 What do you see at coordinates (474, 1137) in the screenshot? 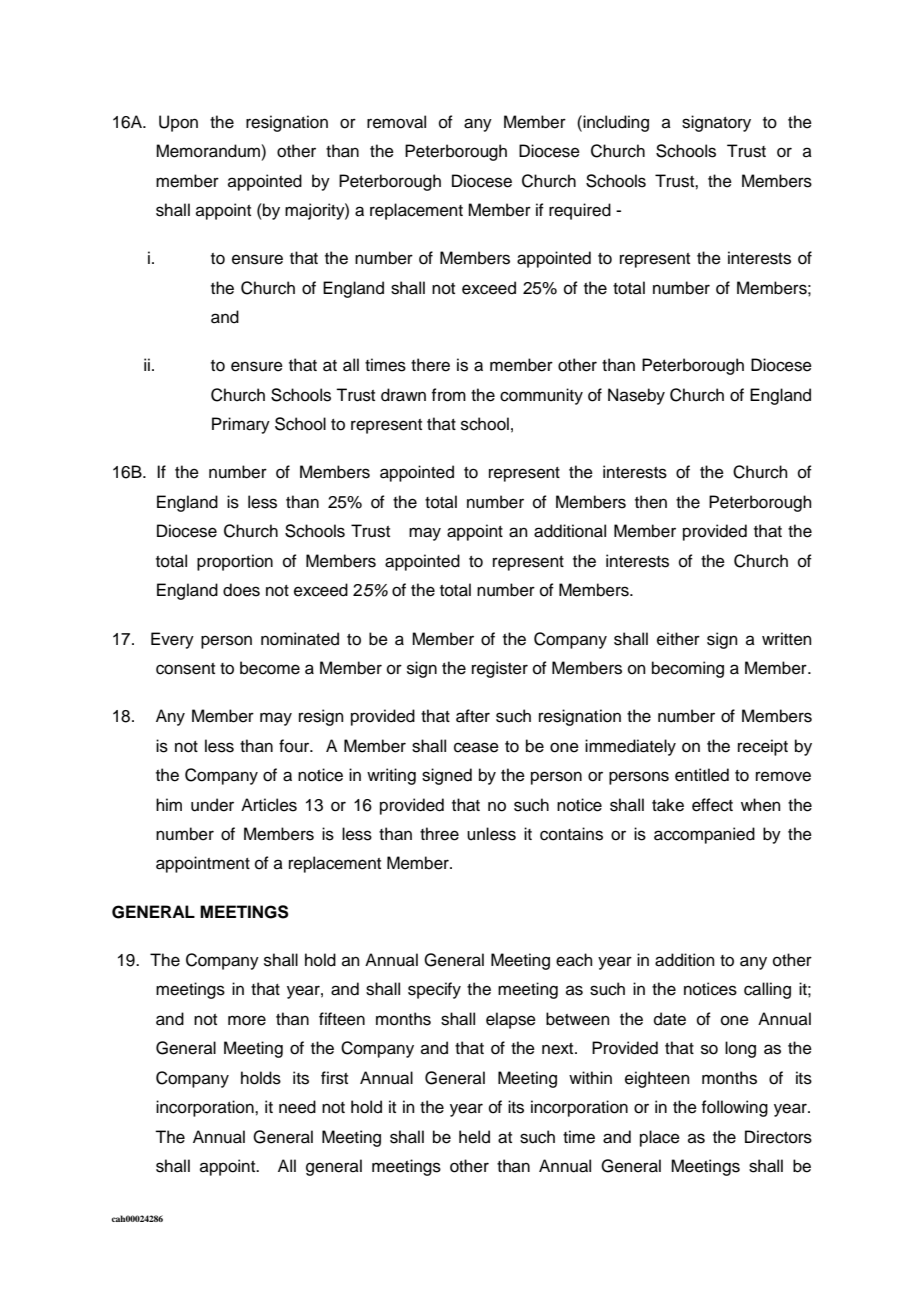
I see `held` at bounding box center [474, 1137].
